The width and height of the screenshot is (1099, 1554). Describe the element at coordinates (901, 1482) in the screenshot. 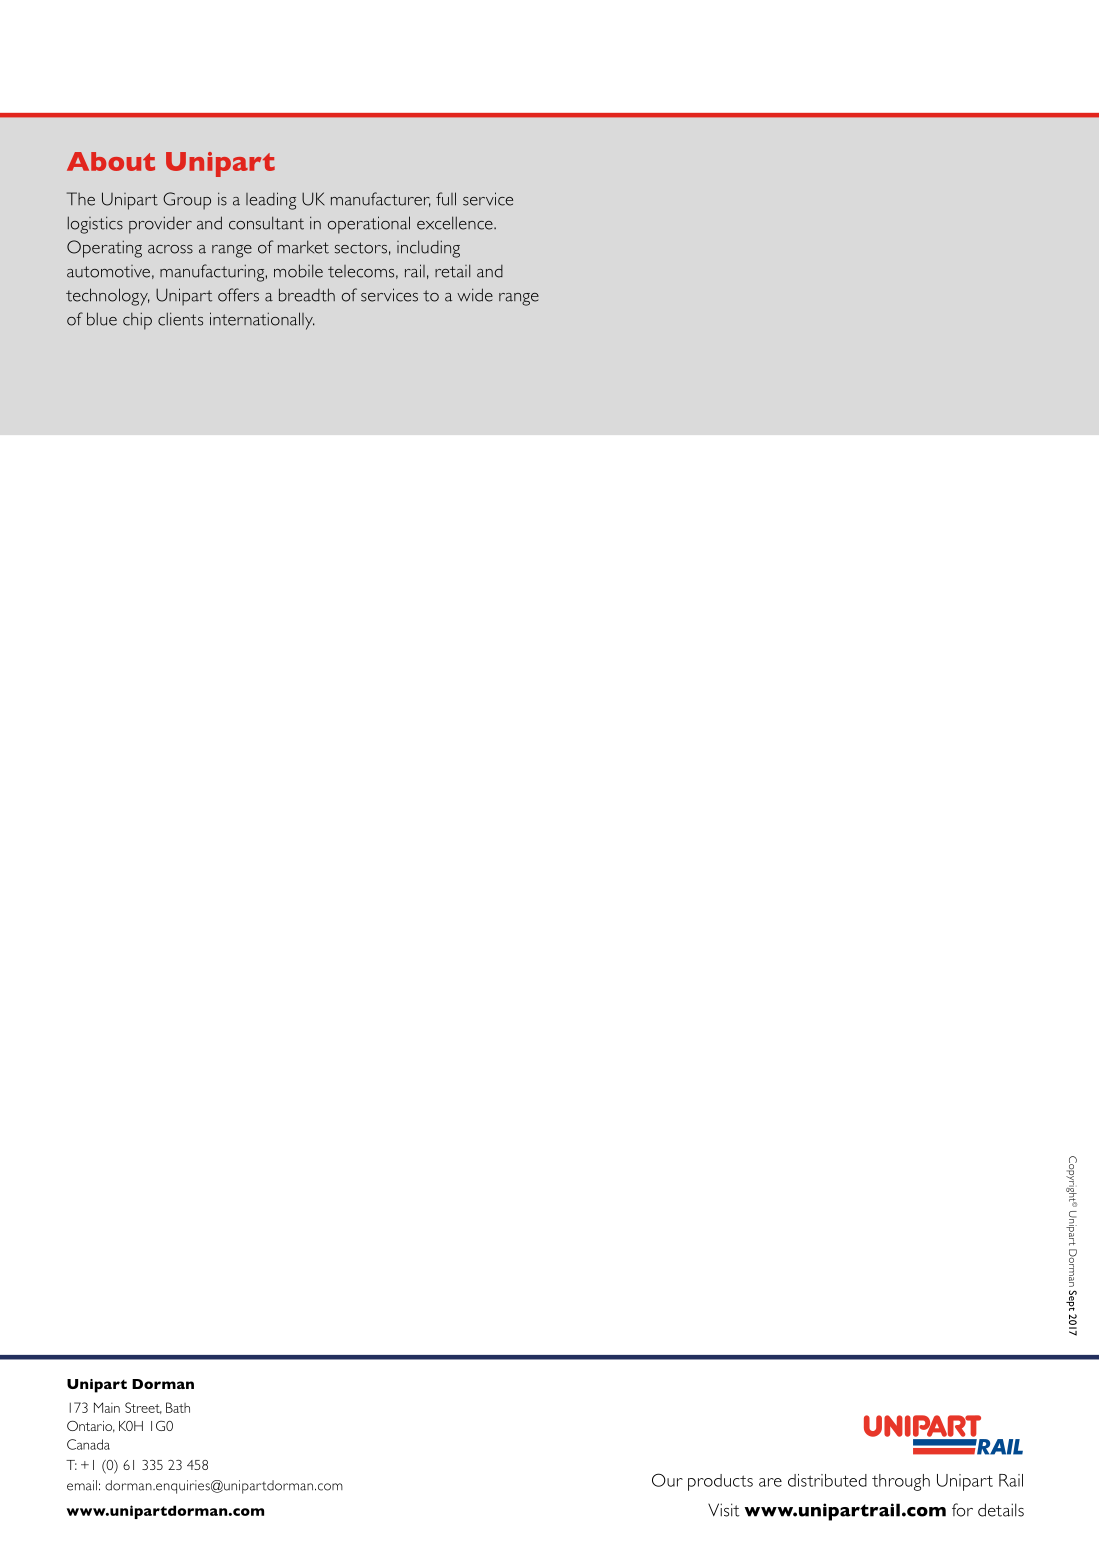

I see `through` at that location.
